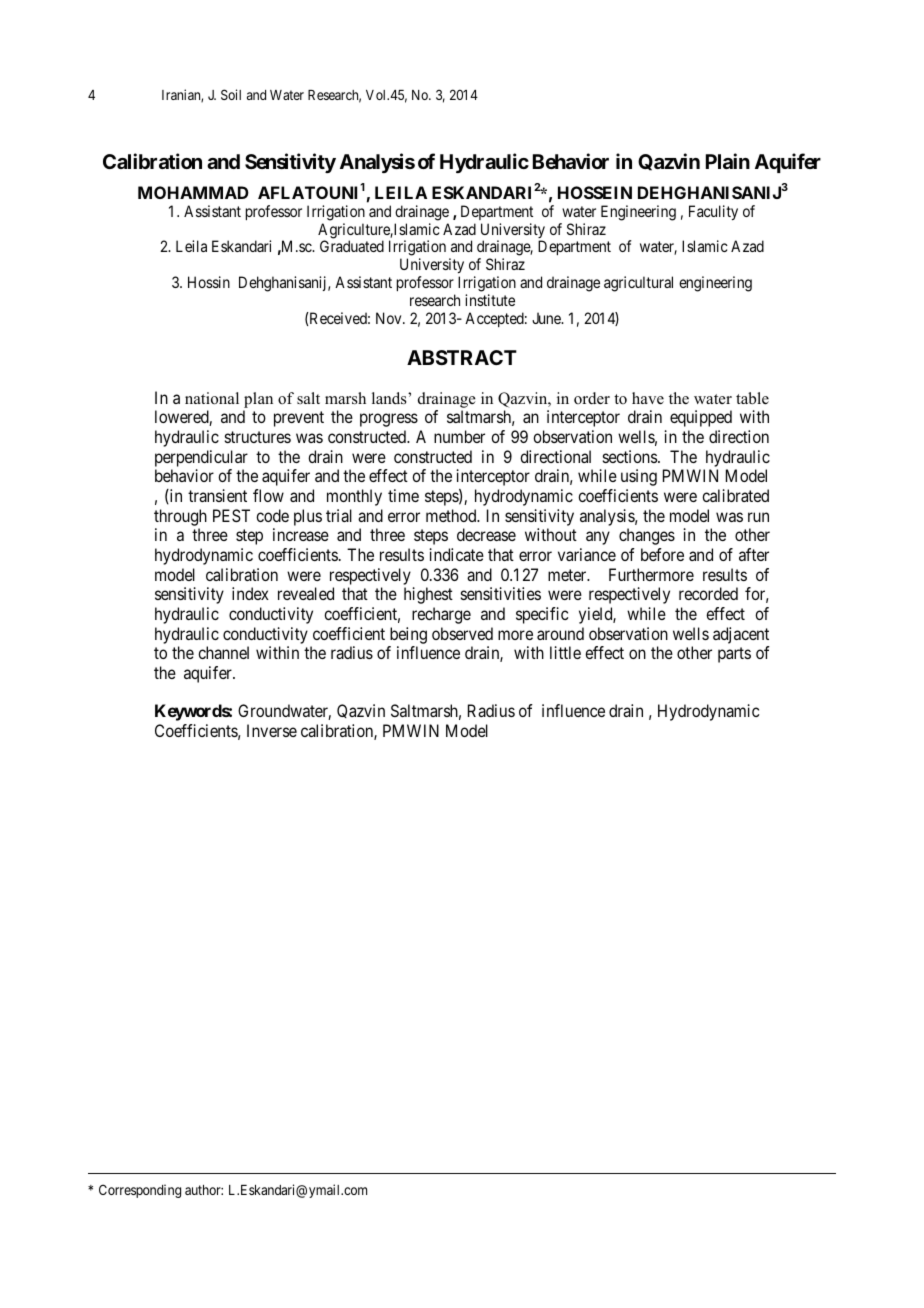  I want to click on national, so click(212, 398).
